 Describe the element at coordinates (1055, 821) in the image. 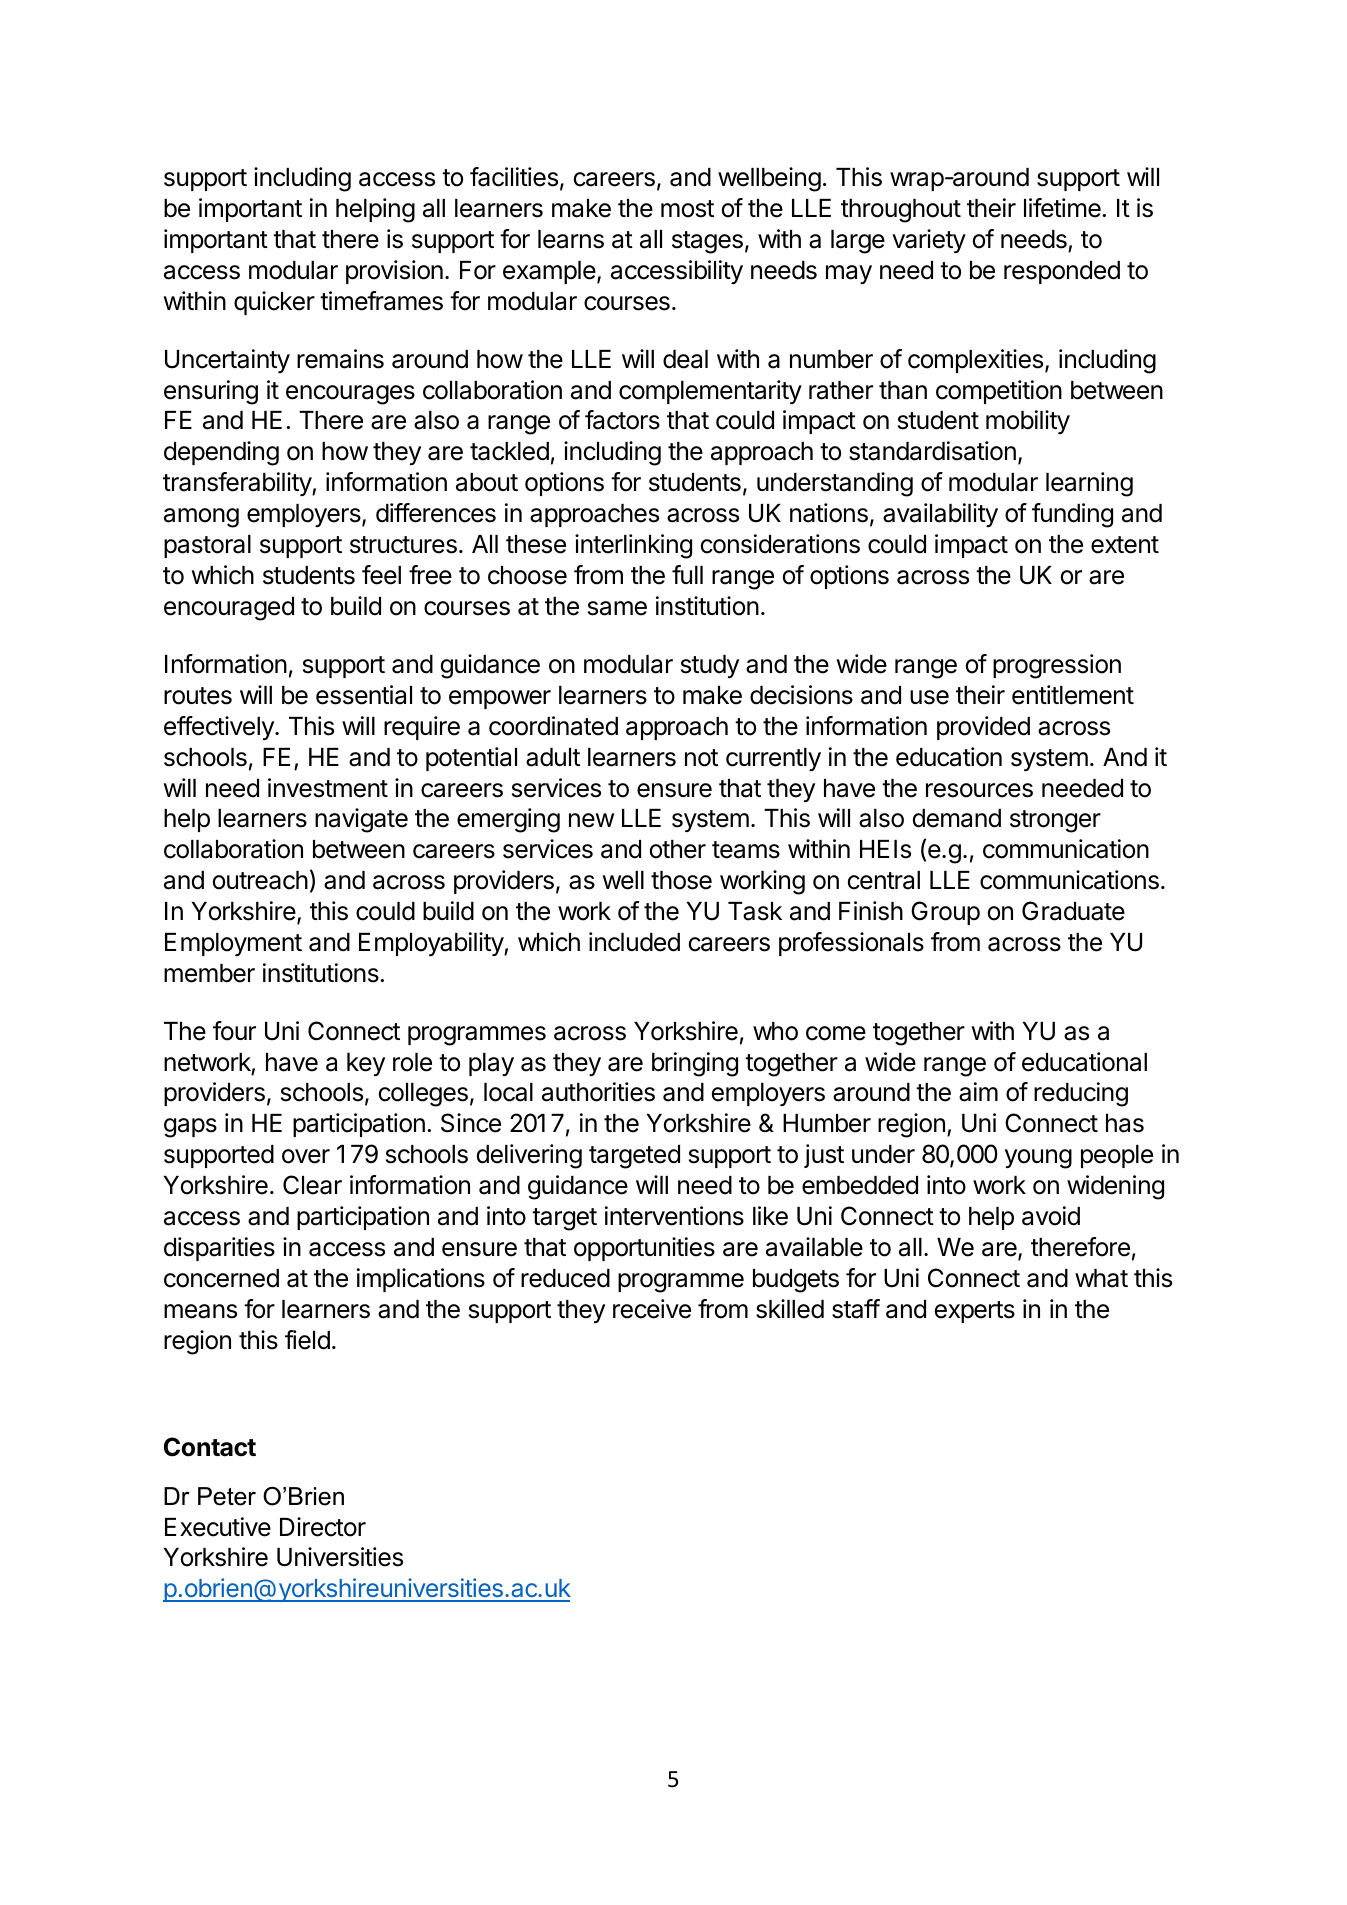

I see `stronger` at that location.
